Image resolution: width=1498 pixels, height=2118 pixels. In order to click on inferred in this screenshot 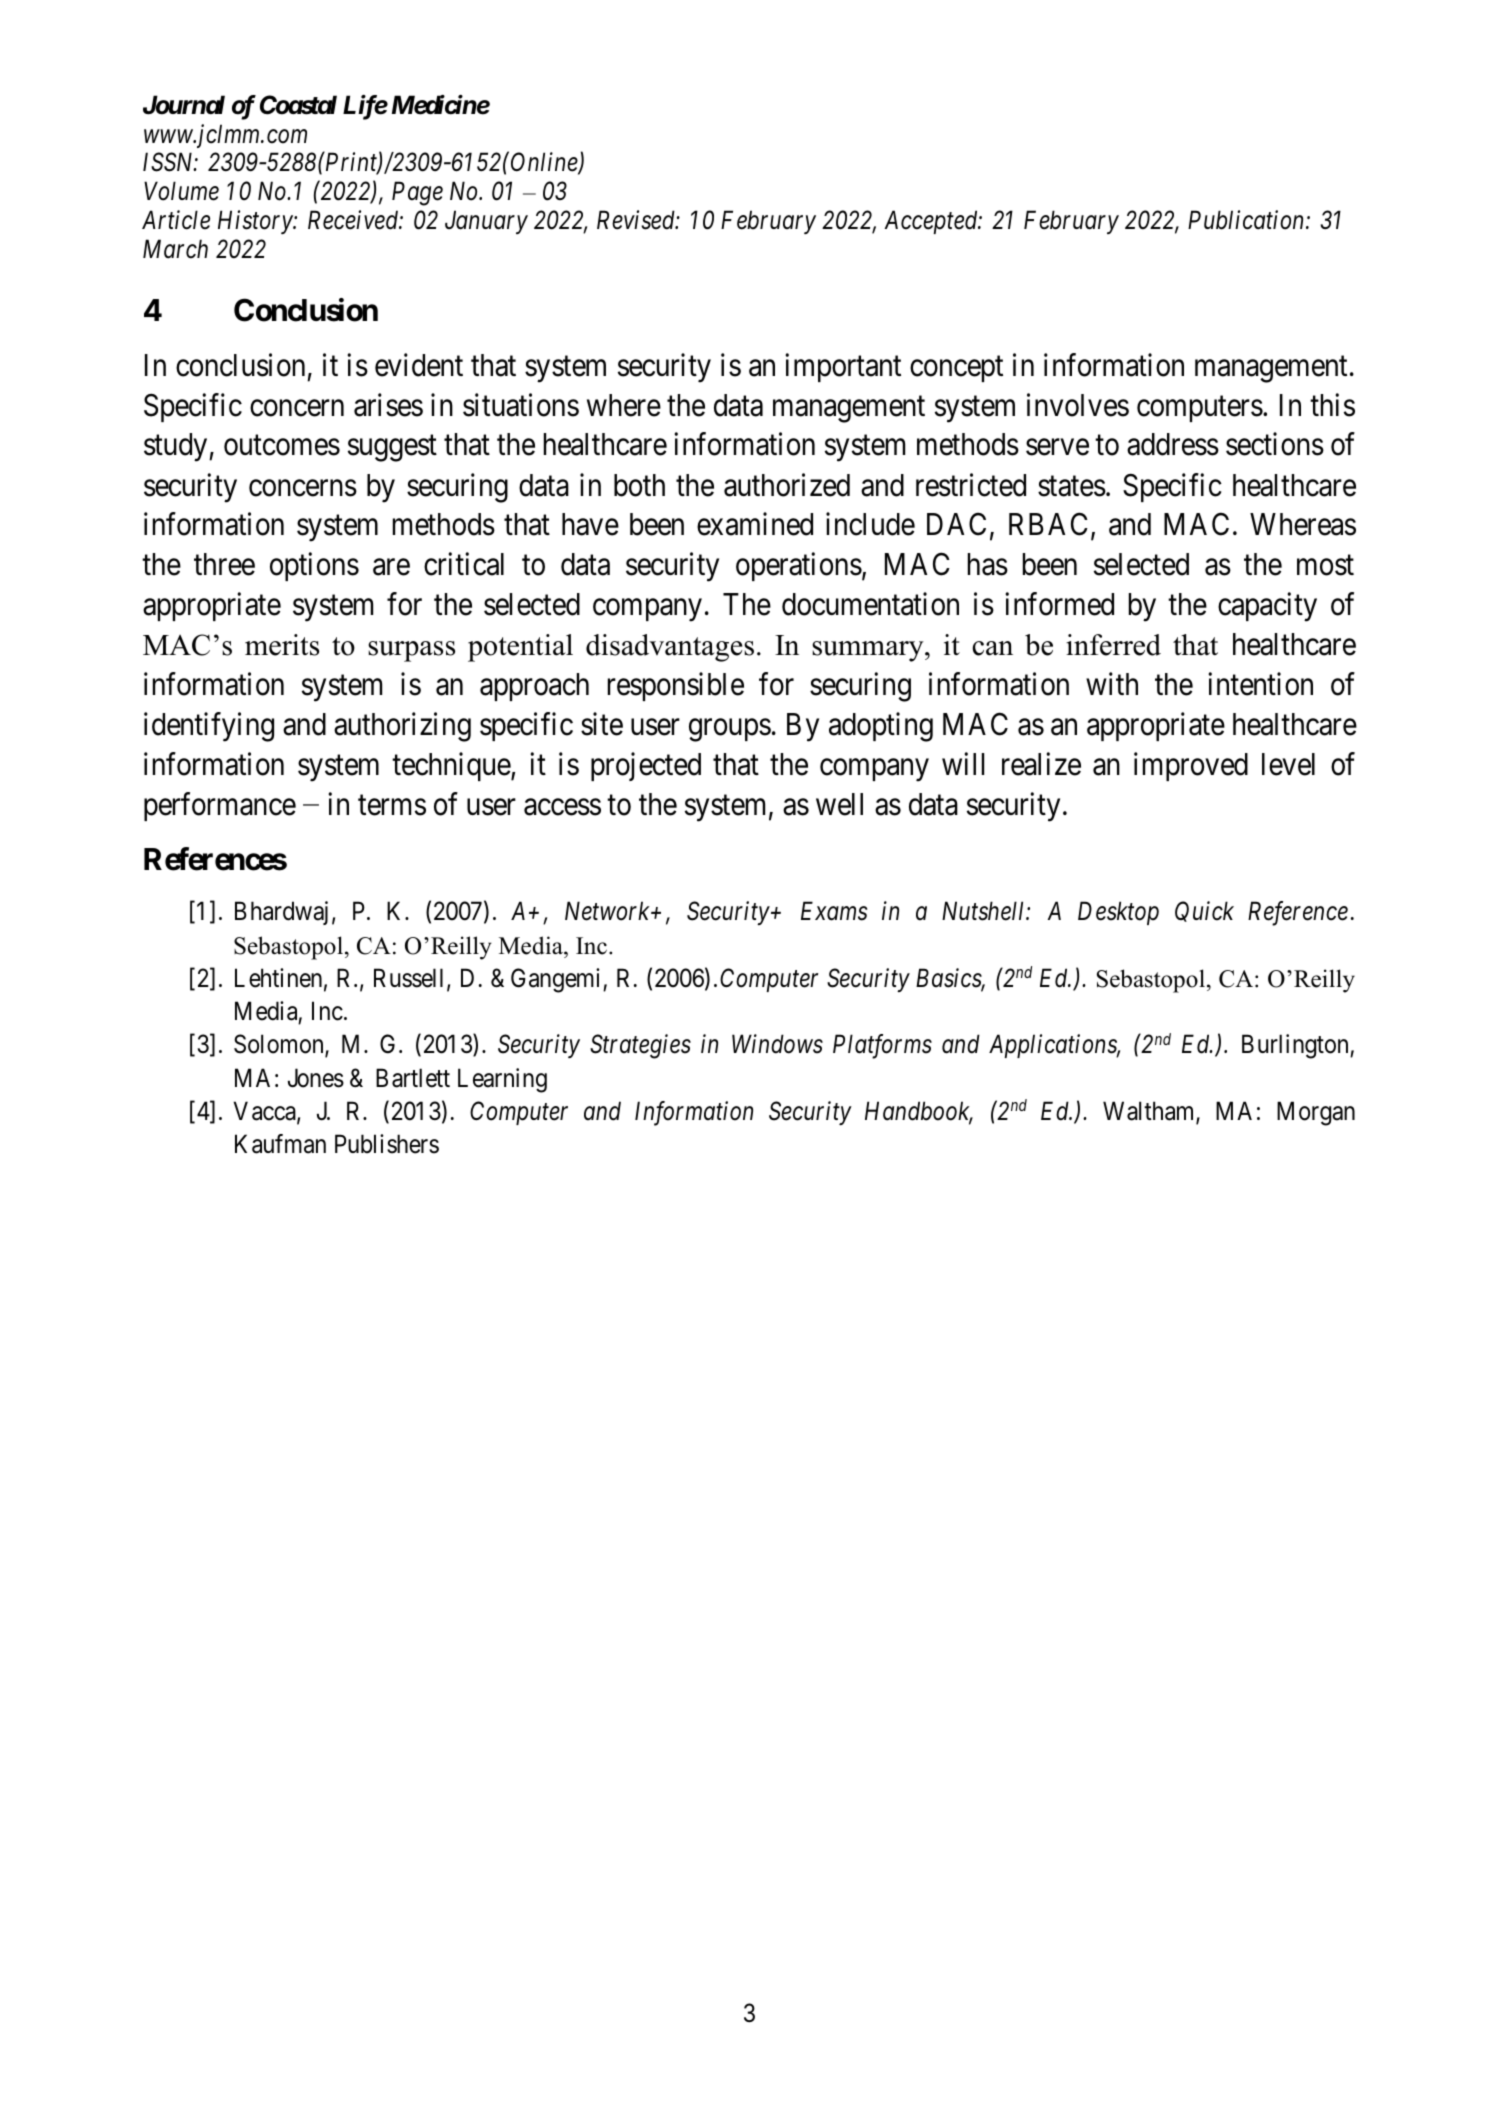, I will do `click(1113, 645)`.
